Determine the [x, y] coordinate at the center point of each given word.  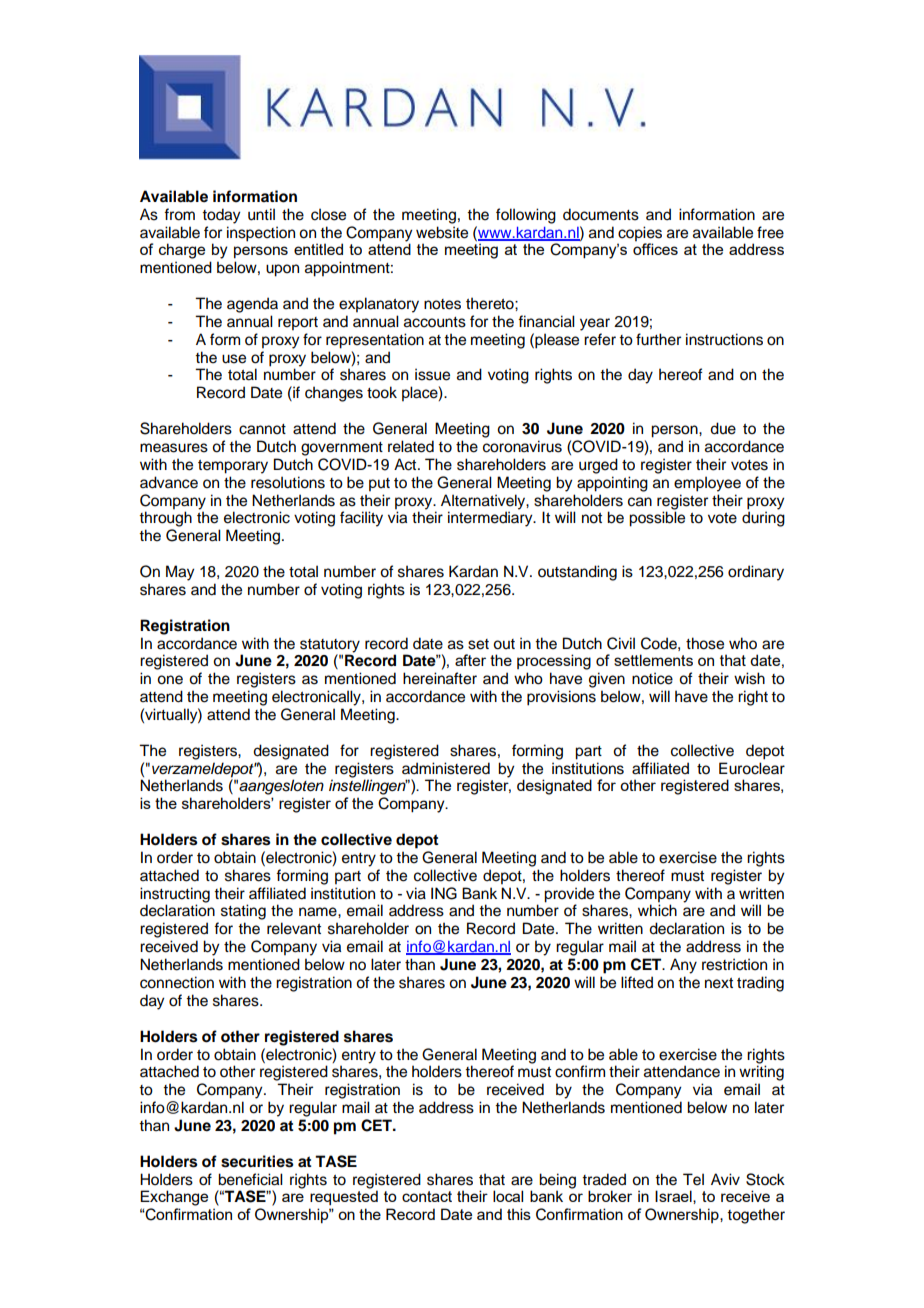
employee [707, 484]
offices [655, 248]
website [442, 232]
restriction [734, 964]
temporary [233, 467]
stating [243, 912]
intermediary [491, 519]
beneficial [250, 1179]
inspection [261, 234]
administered [446, 768]
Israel [674, 1197]
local [508, 1196]
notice [652, 678]
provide [569, 896]
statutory [330, 646]
